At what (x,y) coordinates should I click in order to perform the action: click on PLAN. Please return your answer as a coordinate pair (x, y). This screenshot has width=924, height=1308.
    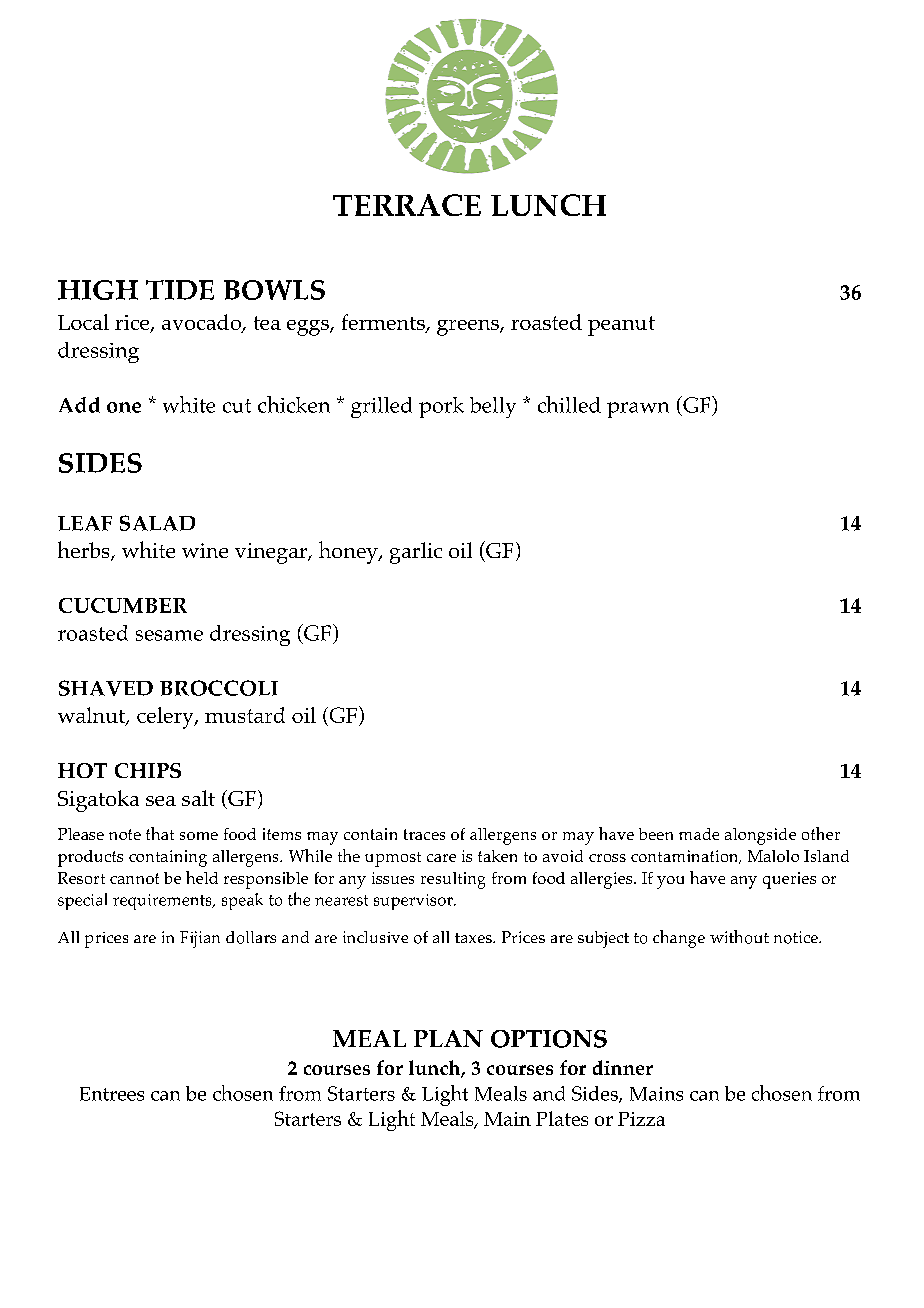
    Looking at the image, I should click on (448, 1038).
